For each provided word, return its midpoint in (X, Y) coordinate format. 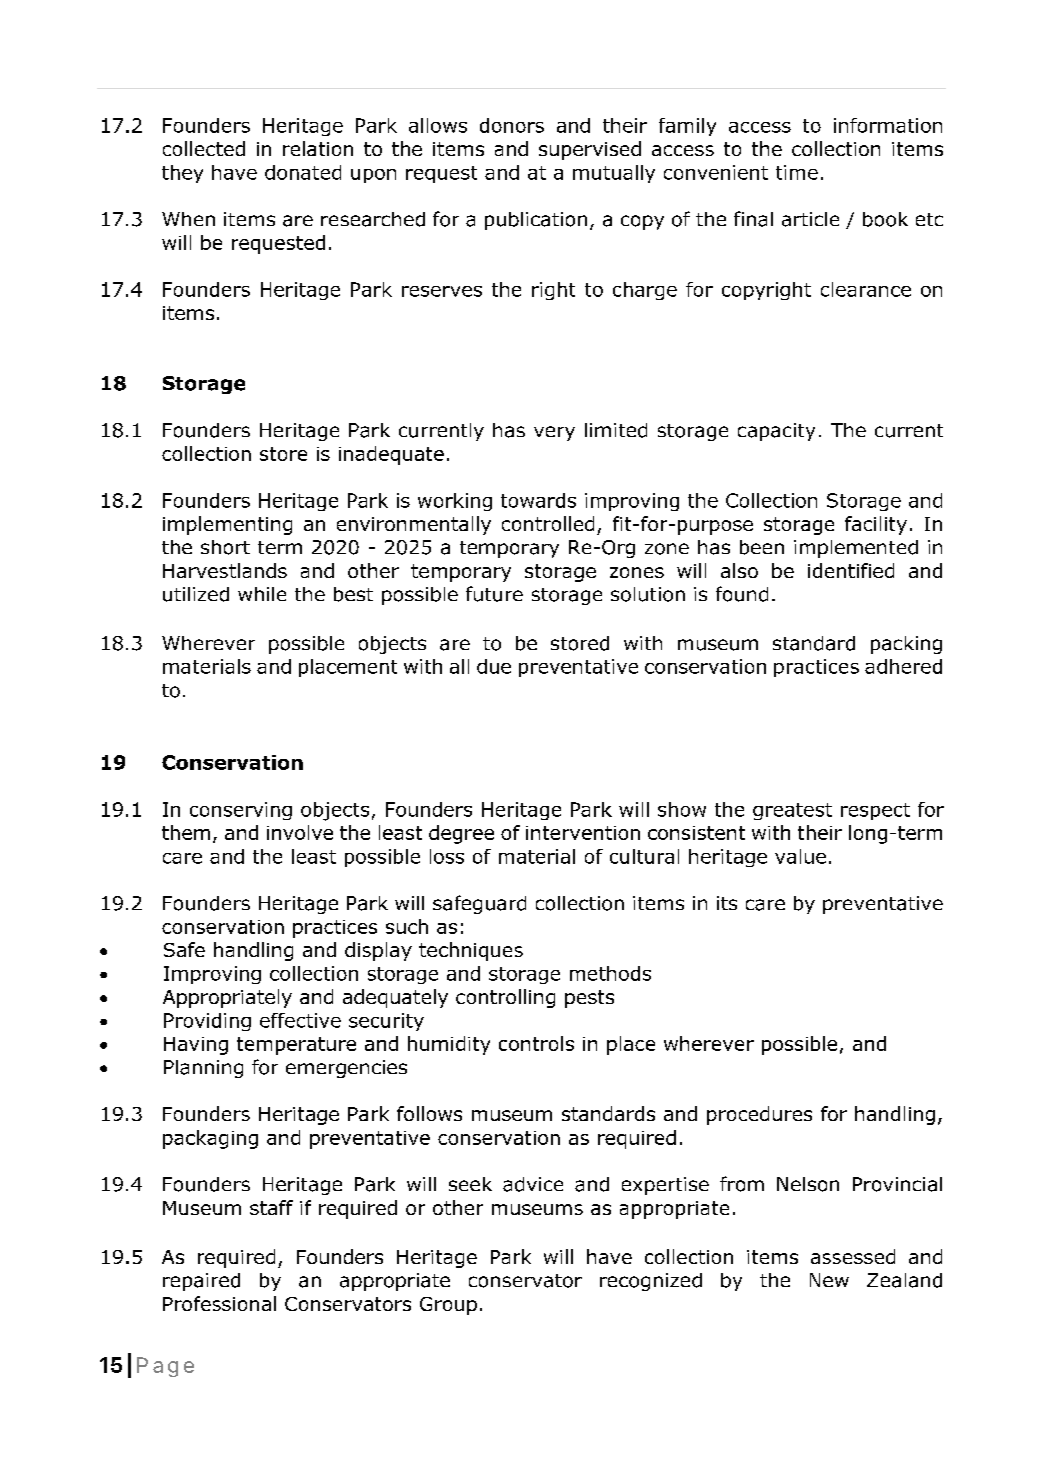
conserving (241, 811)
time (797, 172)
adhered (903, 666)
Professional (219, 1303)
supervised (590, 150)
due (494, 666)
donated (303, 172)
